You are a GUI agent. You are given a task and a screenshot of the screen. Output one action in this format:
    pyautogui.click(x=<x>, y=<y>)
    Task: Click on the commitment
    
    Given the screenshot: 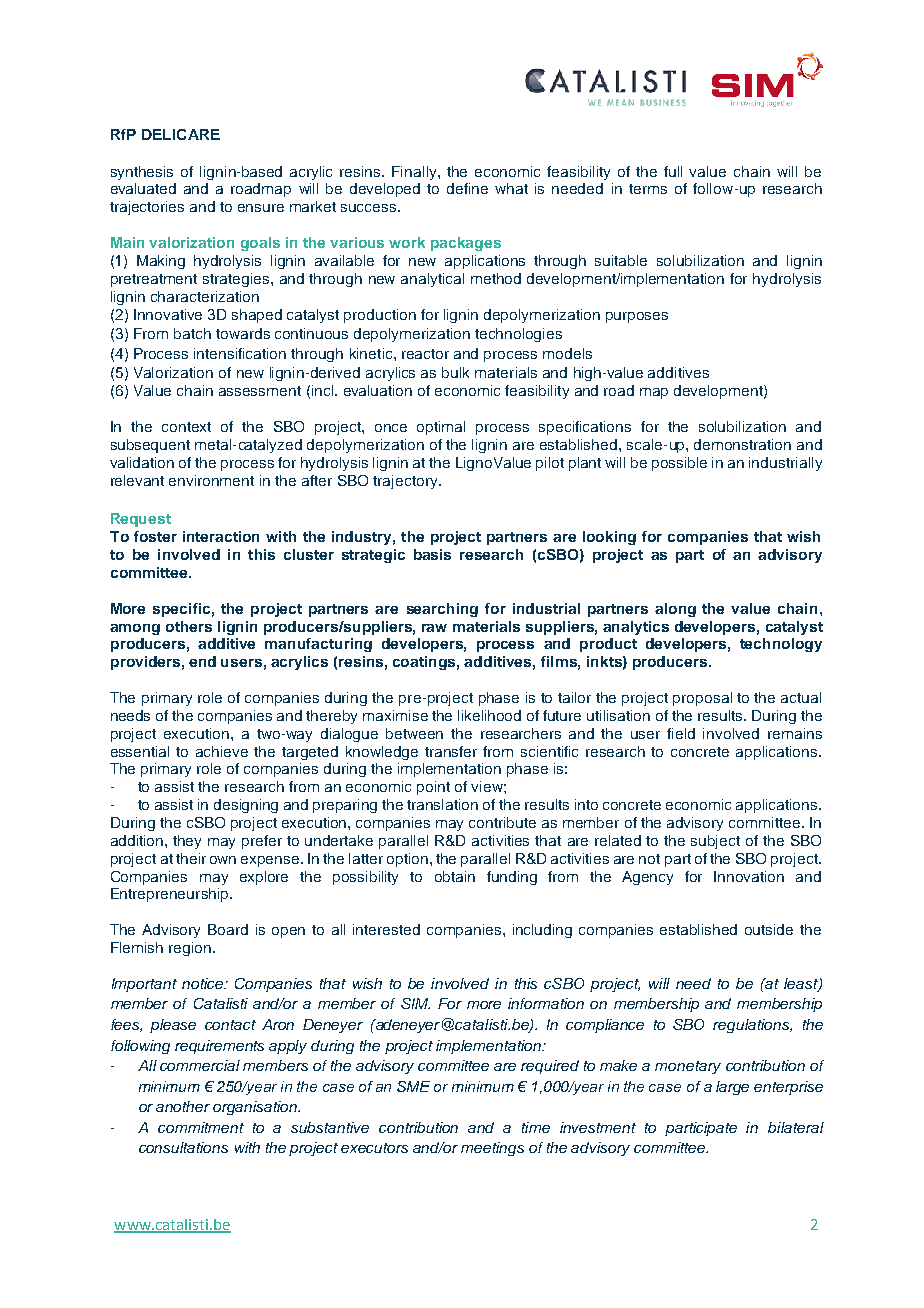 What is the action you would take?
    pyautogui.click(x=201, y=1127)
